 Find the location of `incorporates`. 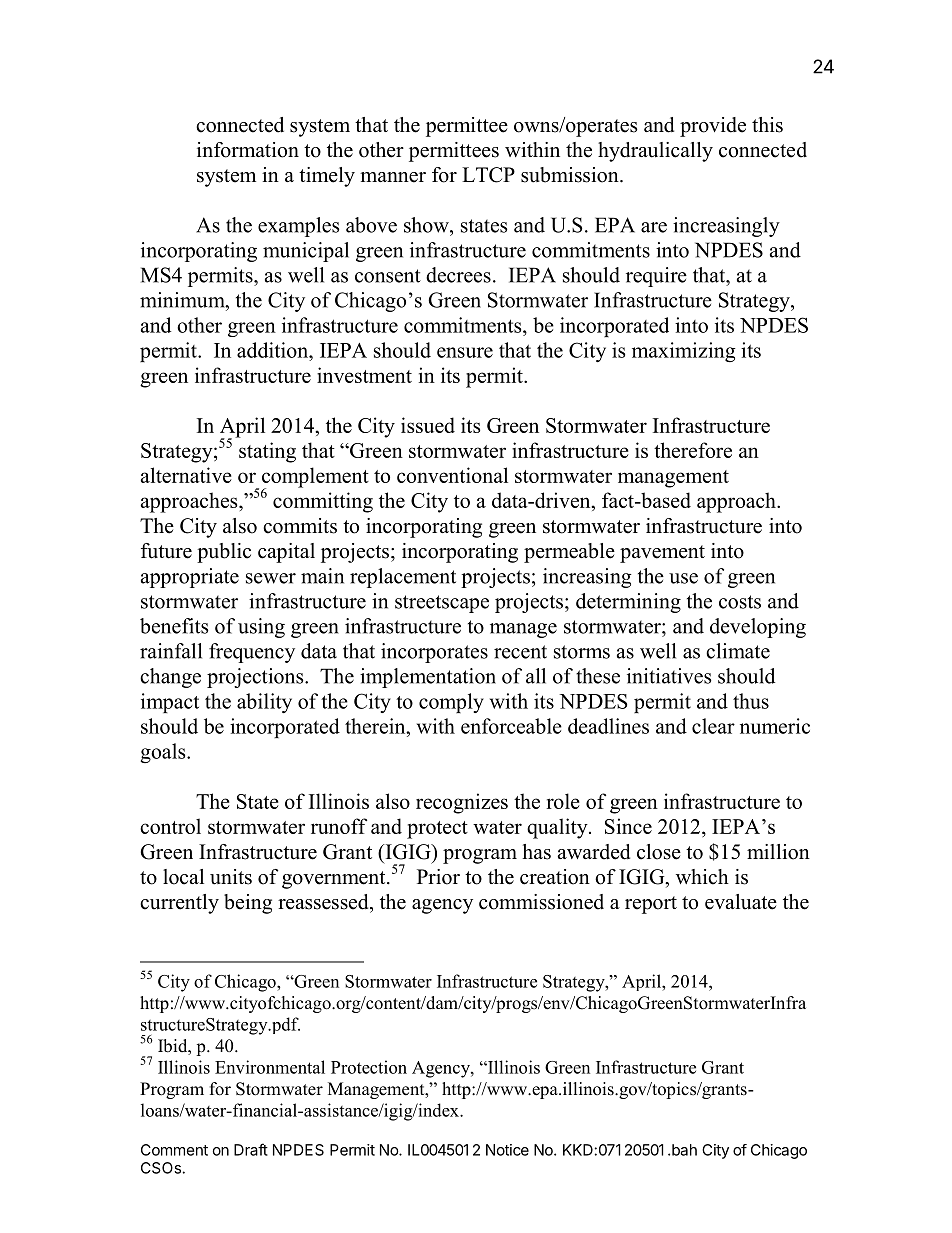

incorporates is located at coordinates (434, 653).
